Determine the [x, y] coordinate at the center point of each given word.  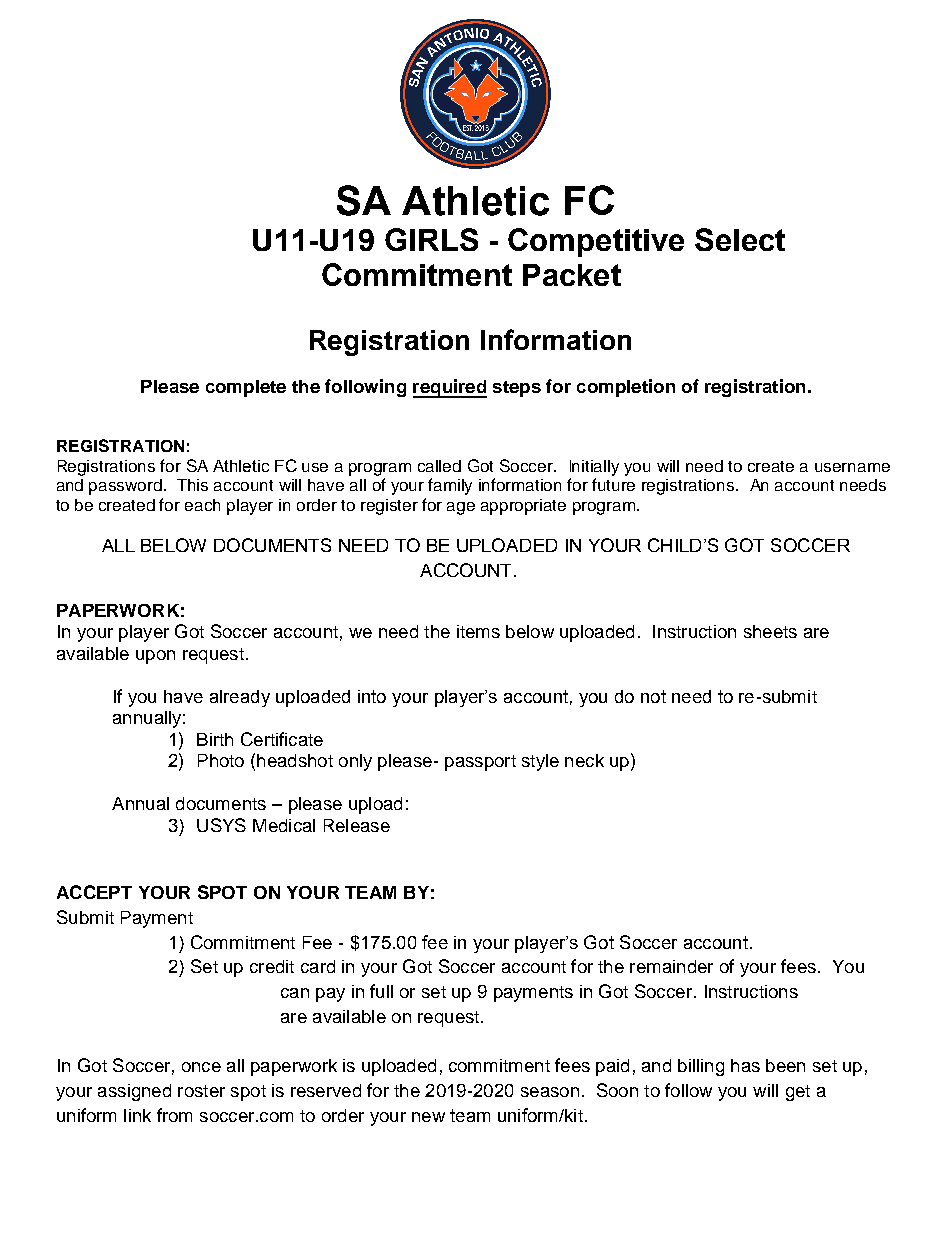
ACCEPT [94, 892]
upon [155, 657]
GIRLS [431, 239]
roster [201, 1091]
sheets [770, 631]
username [852, 467]
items [478, 631]
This [192, 485]
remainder [671, 966]
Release [357, 825]
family [450, 486]
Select [740, 239]
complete [246, 388]
